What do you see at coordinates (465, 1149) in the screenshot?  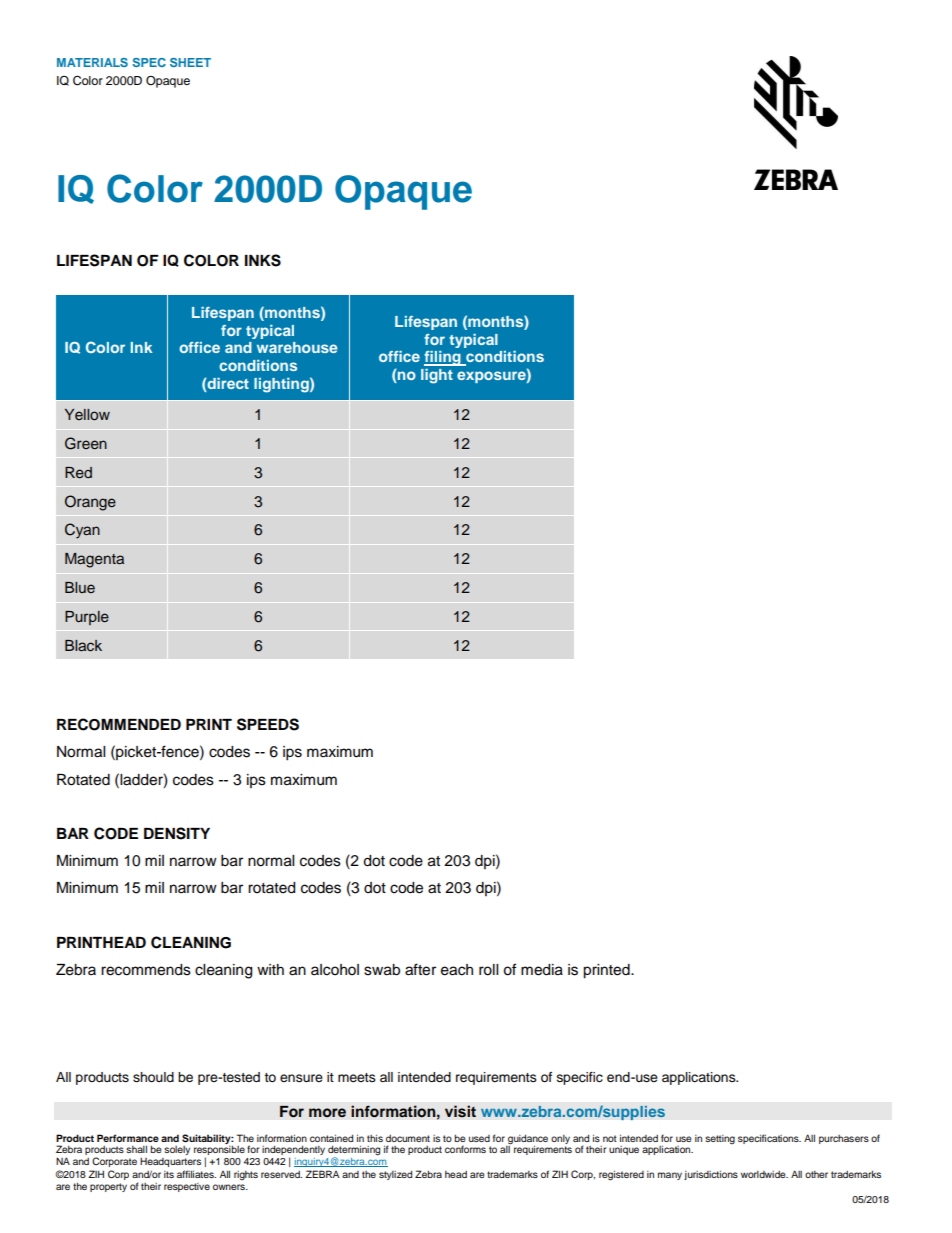 I see `conforms` at bounding box center [465, 1149].
